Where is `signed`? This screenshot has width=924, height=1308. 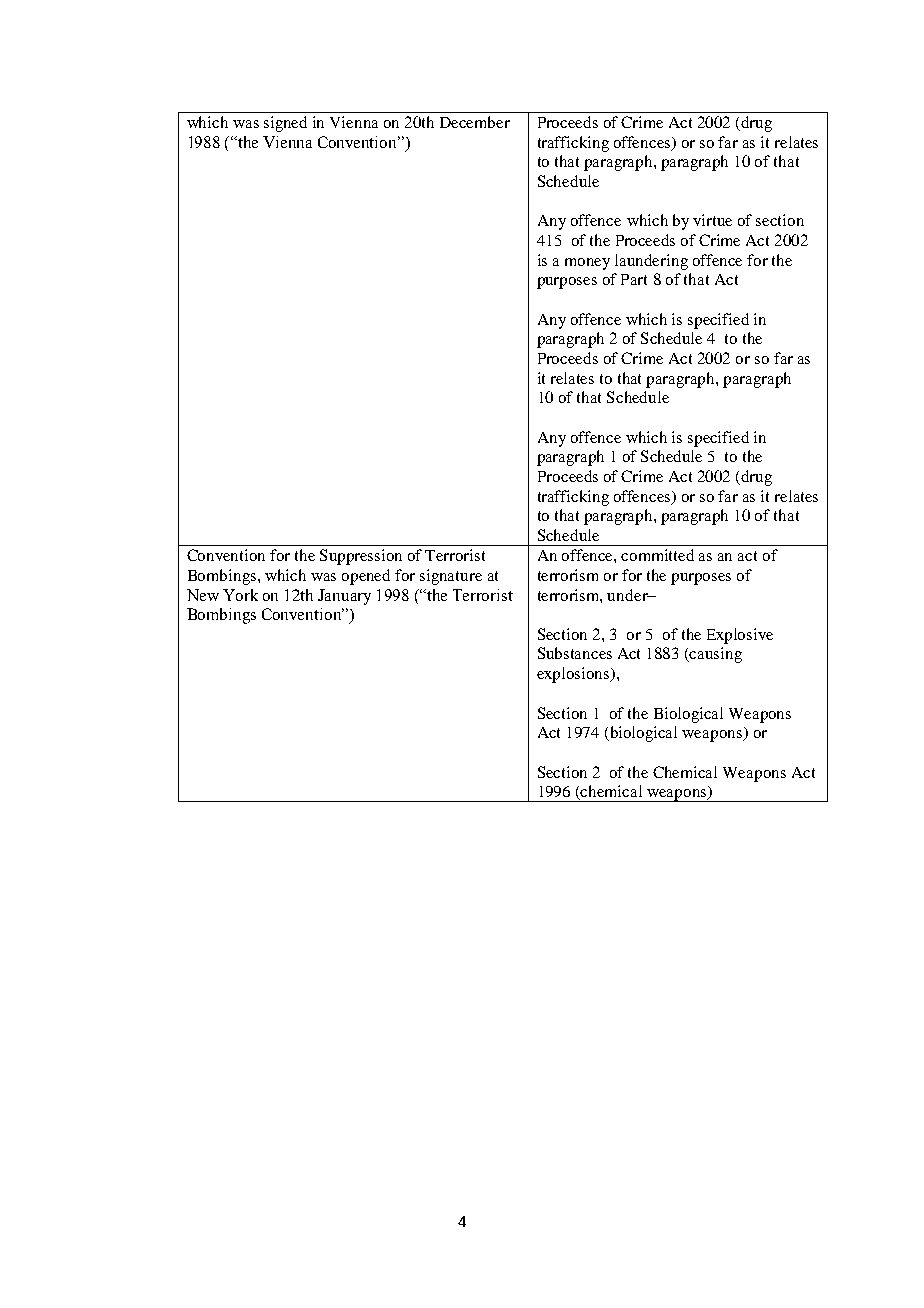
signed is located at coordinates (285, 124).
